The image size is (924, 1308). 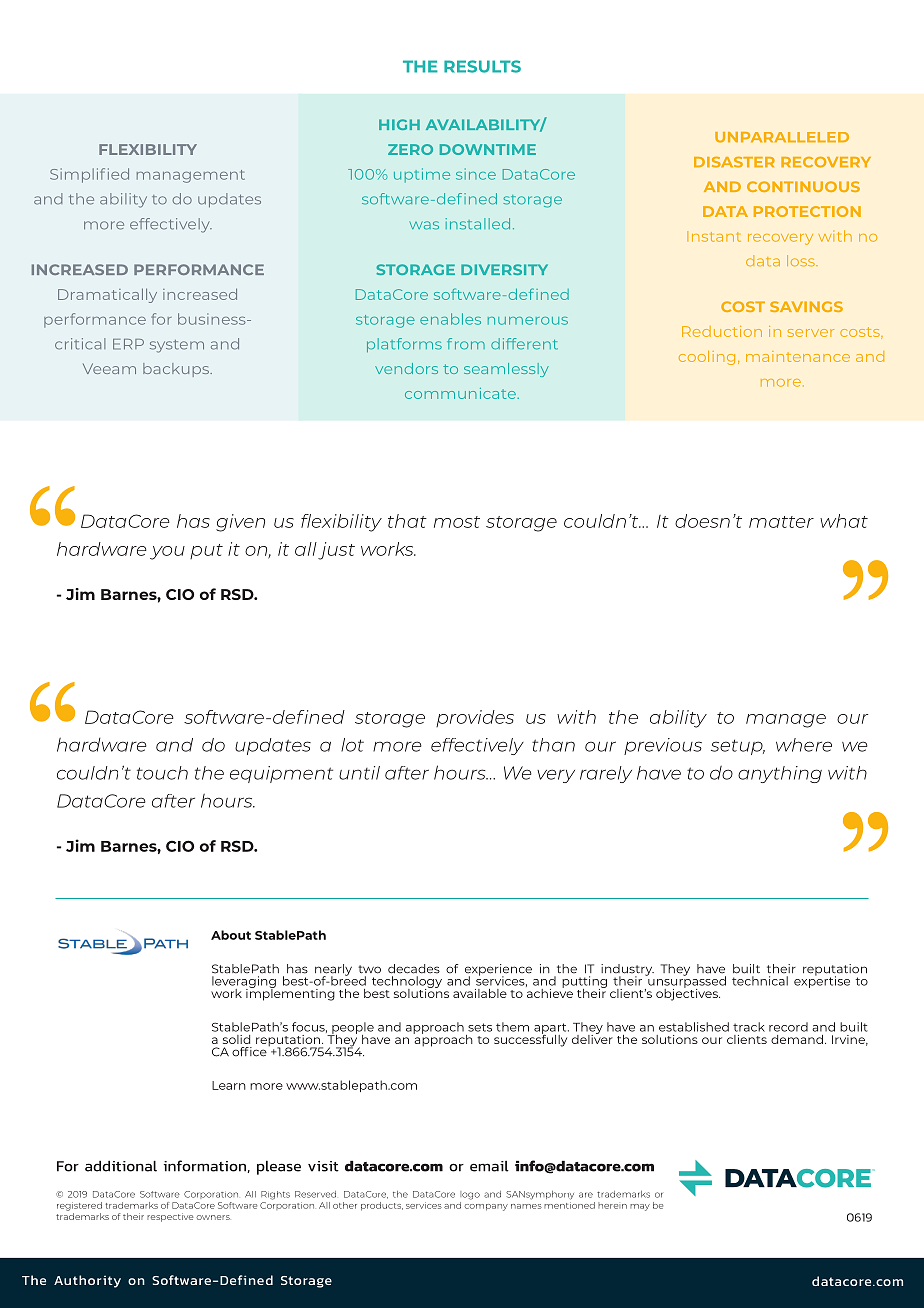 I want to click on setup, so click(x=738, y=747).
